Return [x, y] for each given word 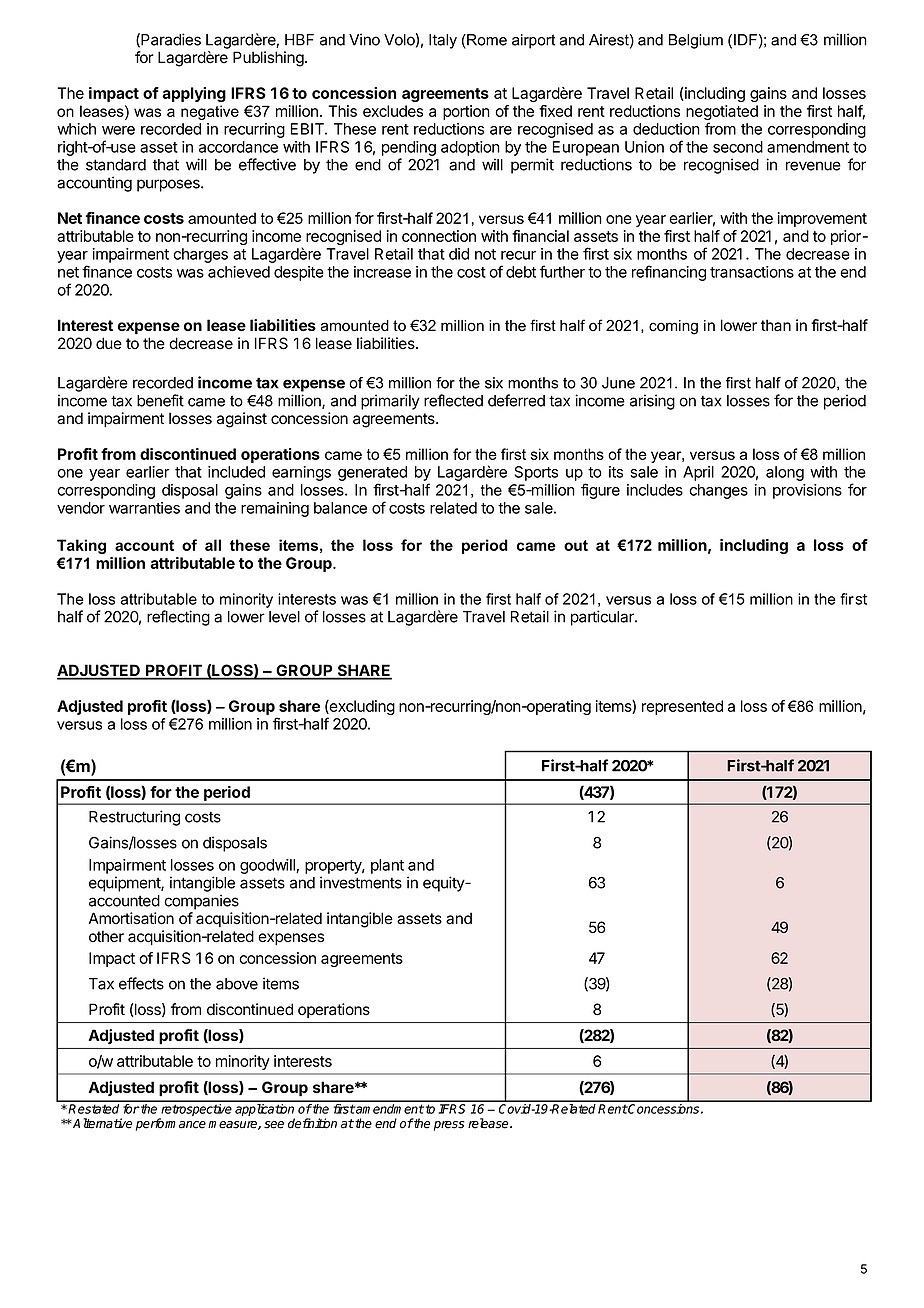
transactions [752, 272]
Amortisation [131, 918]
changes [718, 491]
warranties [144, 508]
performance [171, 1124]
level [284, 617]
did [459, 254]
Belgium [696, 41]
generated [372, 475]
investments [361, 882]
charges [200, 255]
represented [682, 707]
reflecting [178, 618]
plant [387, 866]
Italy [443, 41]
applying [194, 94]
